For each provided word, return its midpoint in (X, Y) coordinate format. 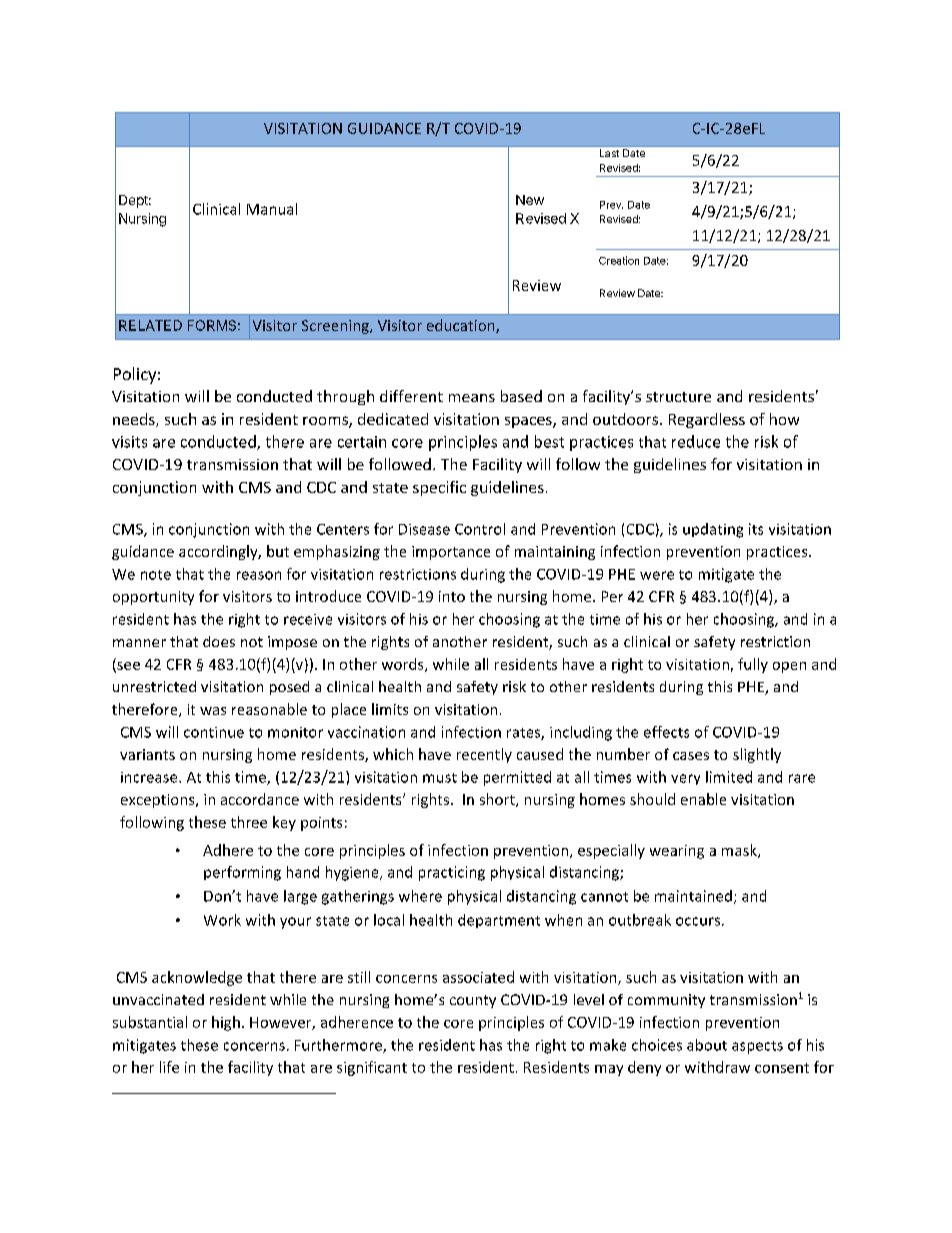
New (530, 200)
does (219, 641)
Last (609, 153)
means (472, 398)
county (473, 1001)
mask (740, 851)
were (657, 575)
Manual (272, 209)
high (226, 1023)
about (707, 1045)
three (249, 822)
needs (135, 420)
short (498, 800)
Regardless (707, 420)
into (452, 596)
